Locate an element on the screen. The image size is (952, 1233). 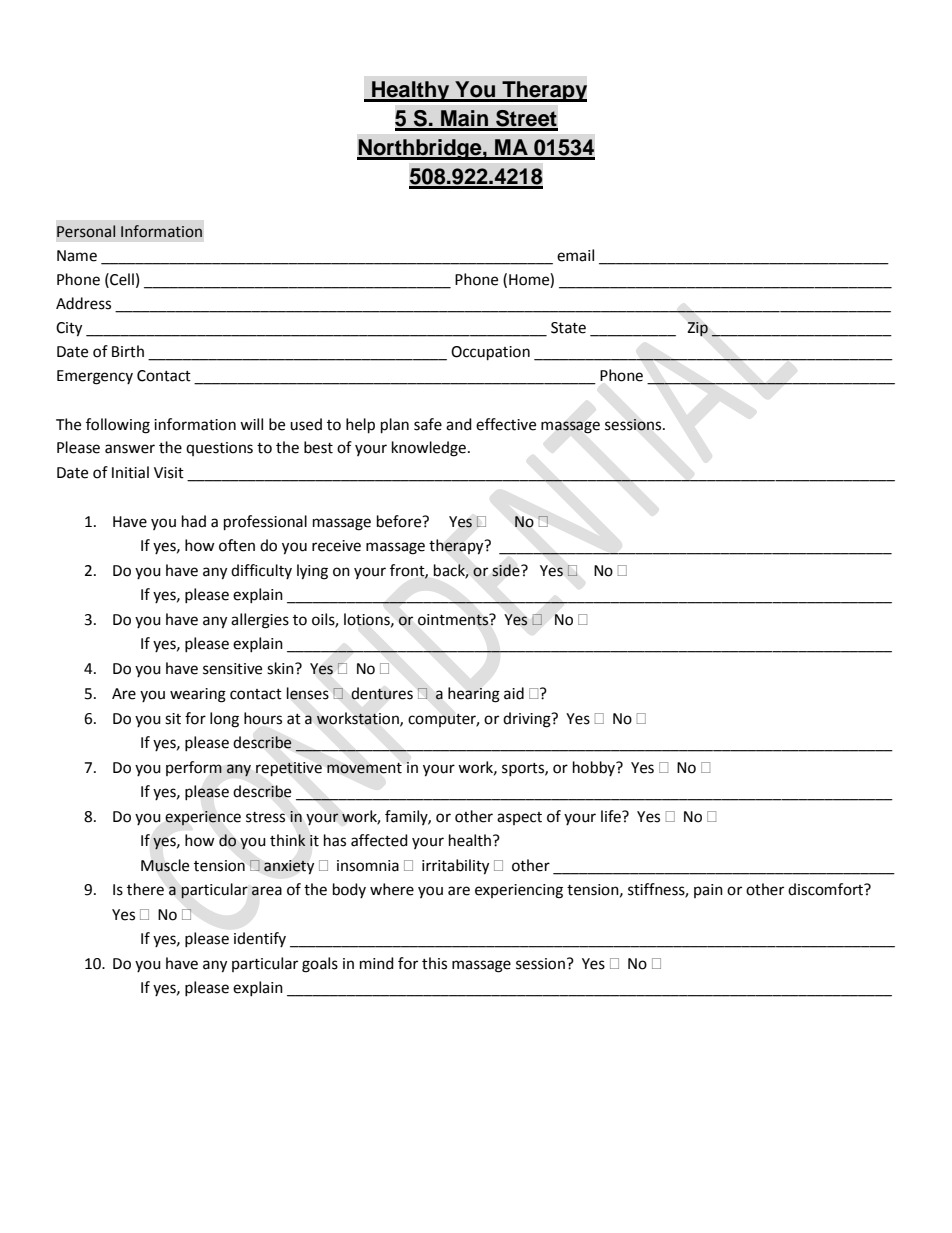
this is located at coordinates (434, 963).
